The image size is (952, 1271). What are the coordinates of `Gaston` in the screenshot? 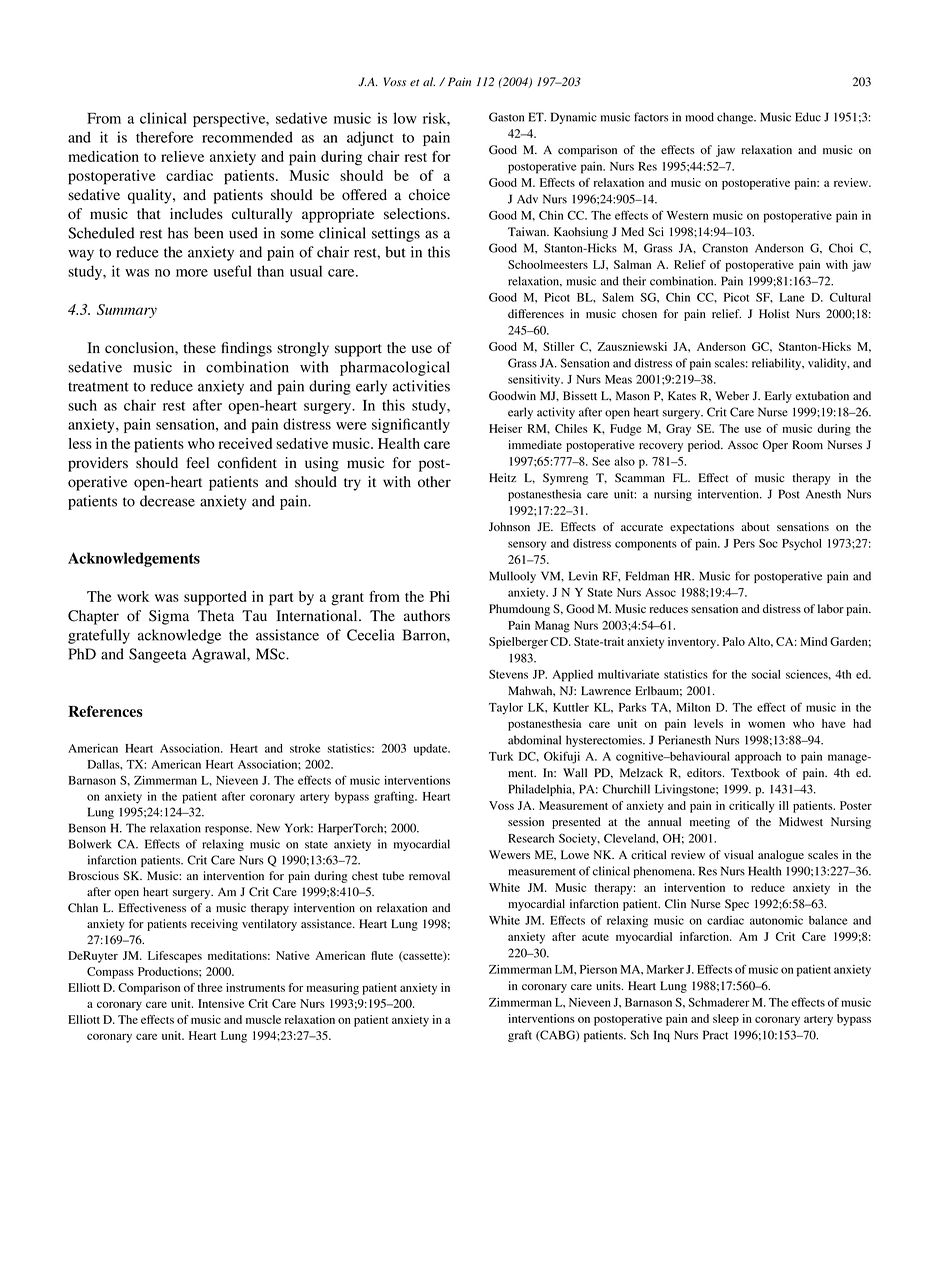 It's located at (506, 117).
